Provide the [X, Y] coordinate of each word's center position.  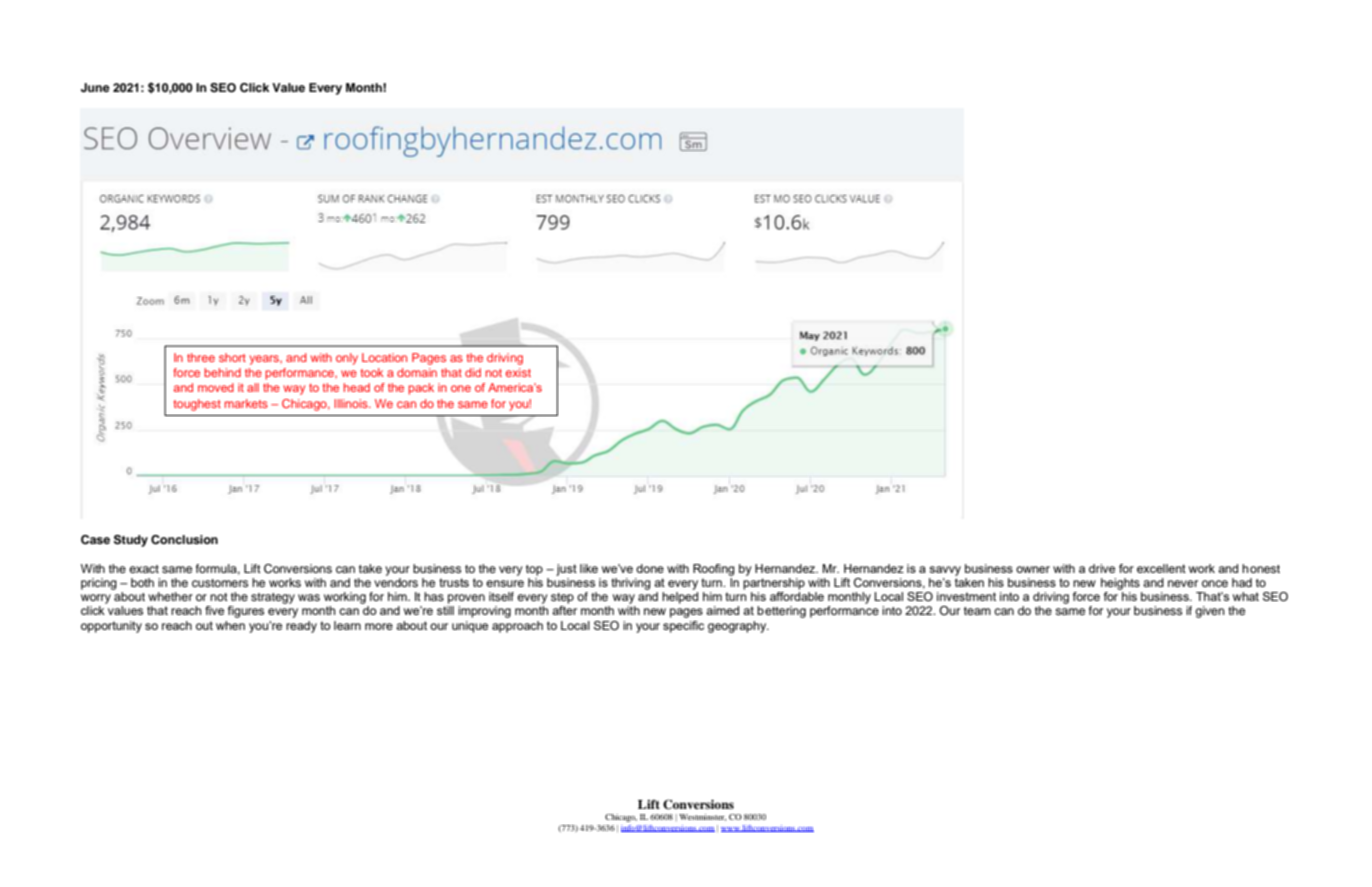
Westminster [702, 817]
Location [384, 357]
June [95, 88]
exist [518, 372]
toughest [197, 405]
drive [1102, 568]
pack [421, 389]
